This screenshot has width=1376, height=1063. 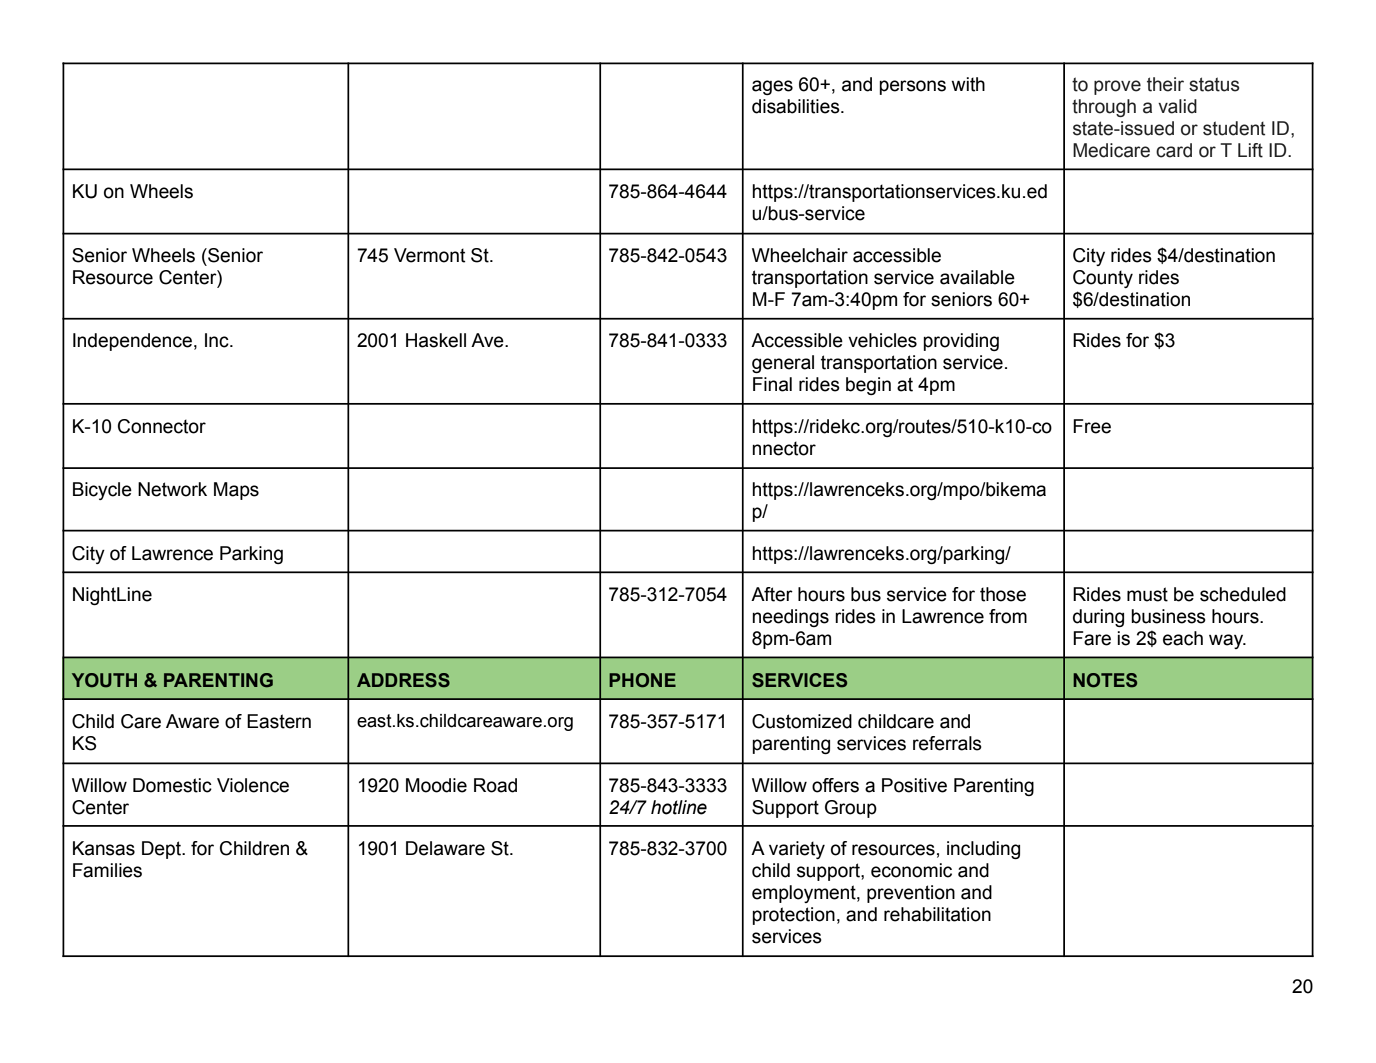 I want to click on protection, so click(x=793, y=916).
